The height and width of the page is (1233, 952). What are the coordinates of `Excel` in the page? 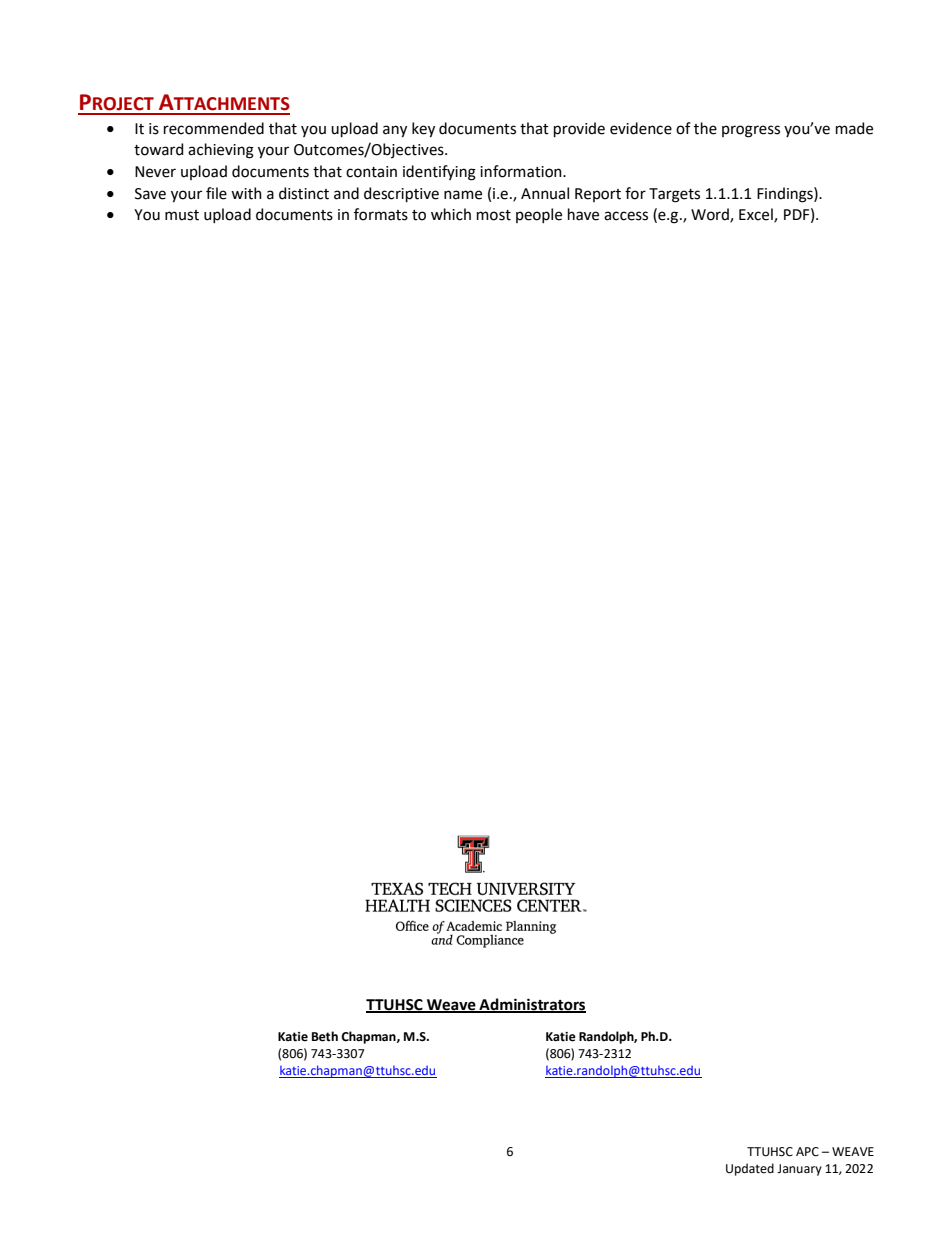 It's located at (757, 215).
